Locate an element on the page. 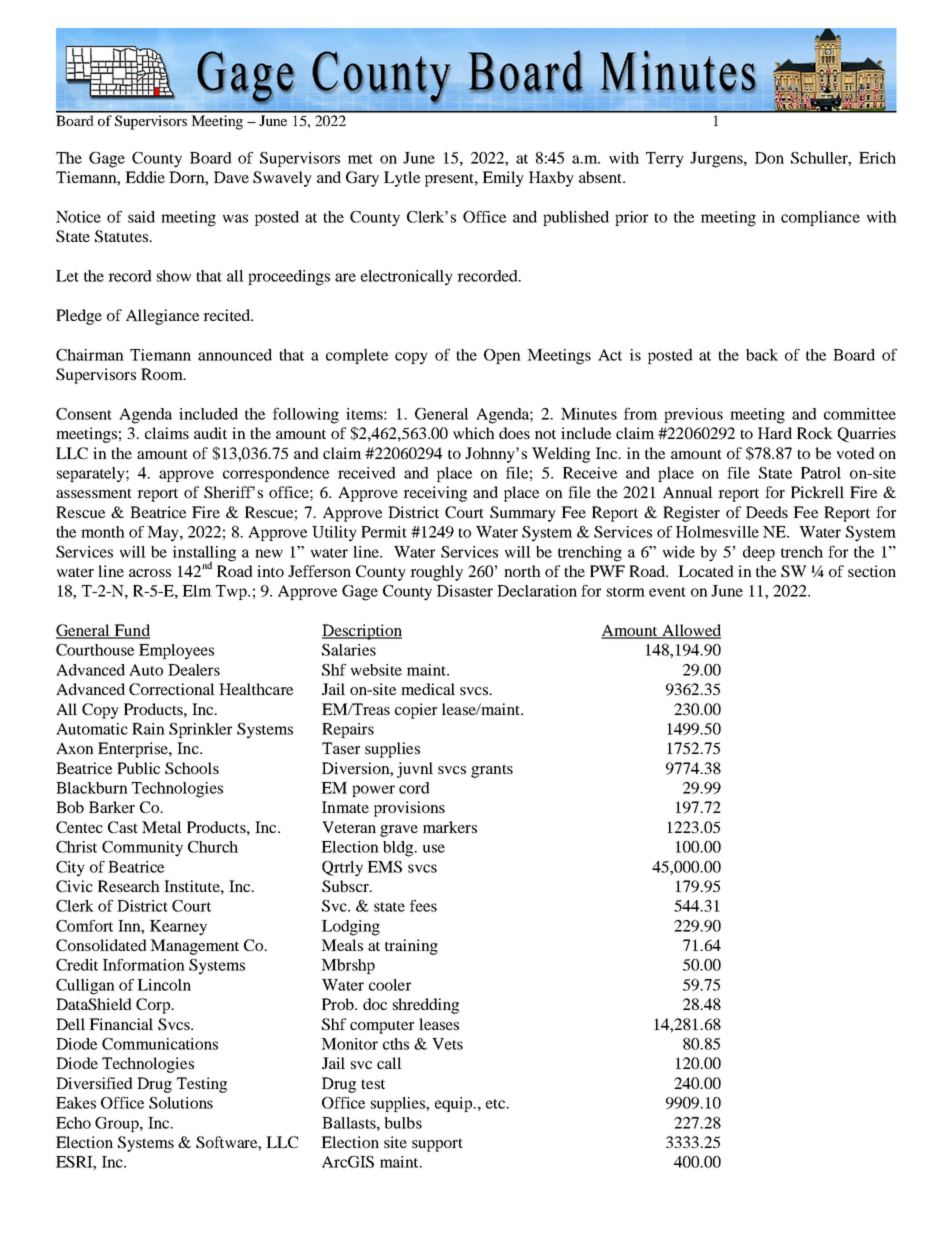 The height and width of the page is (1233, 952). roughly is located at coordinates (436, 573).
